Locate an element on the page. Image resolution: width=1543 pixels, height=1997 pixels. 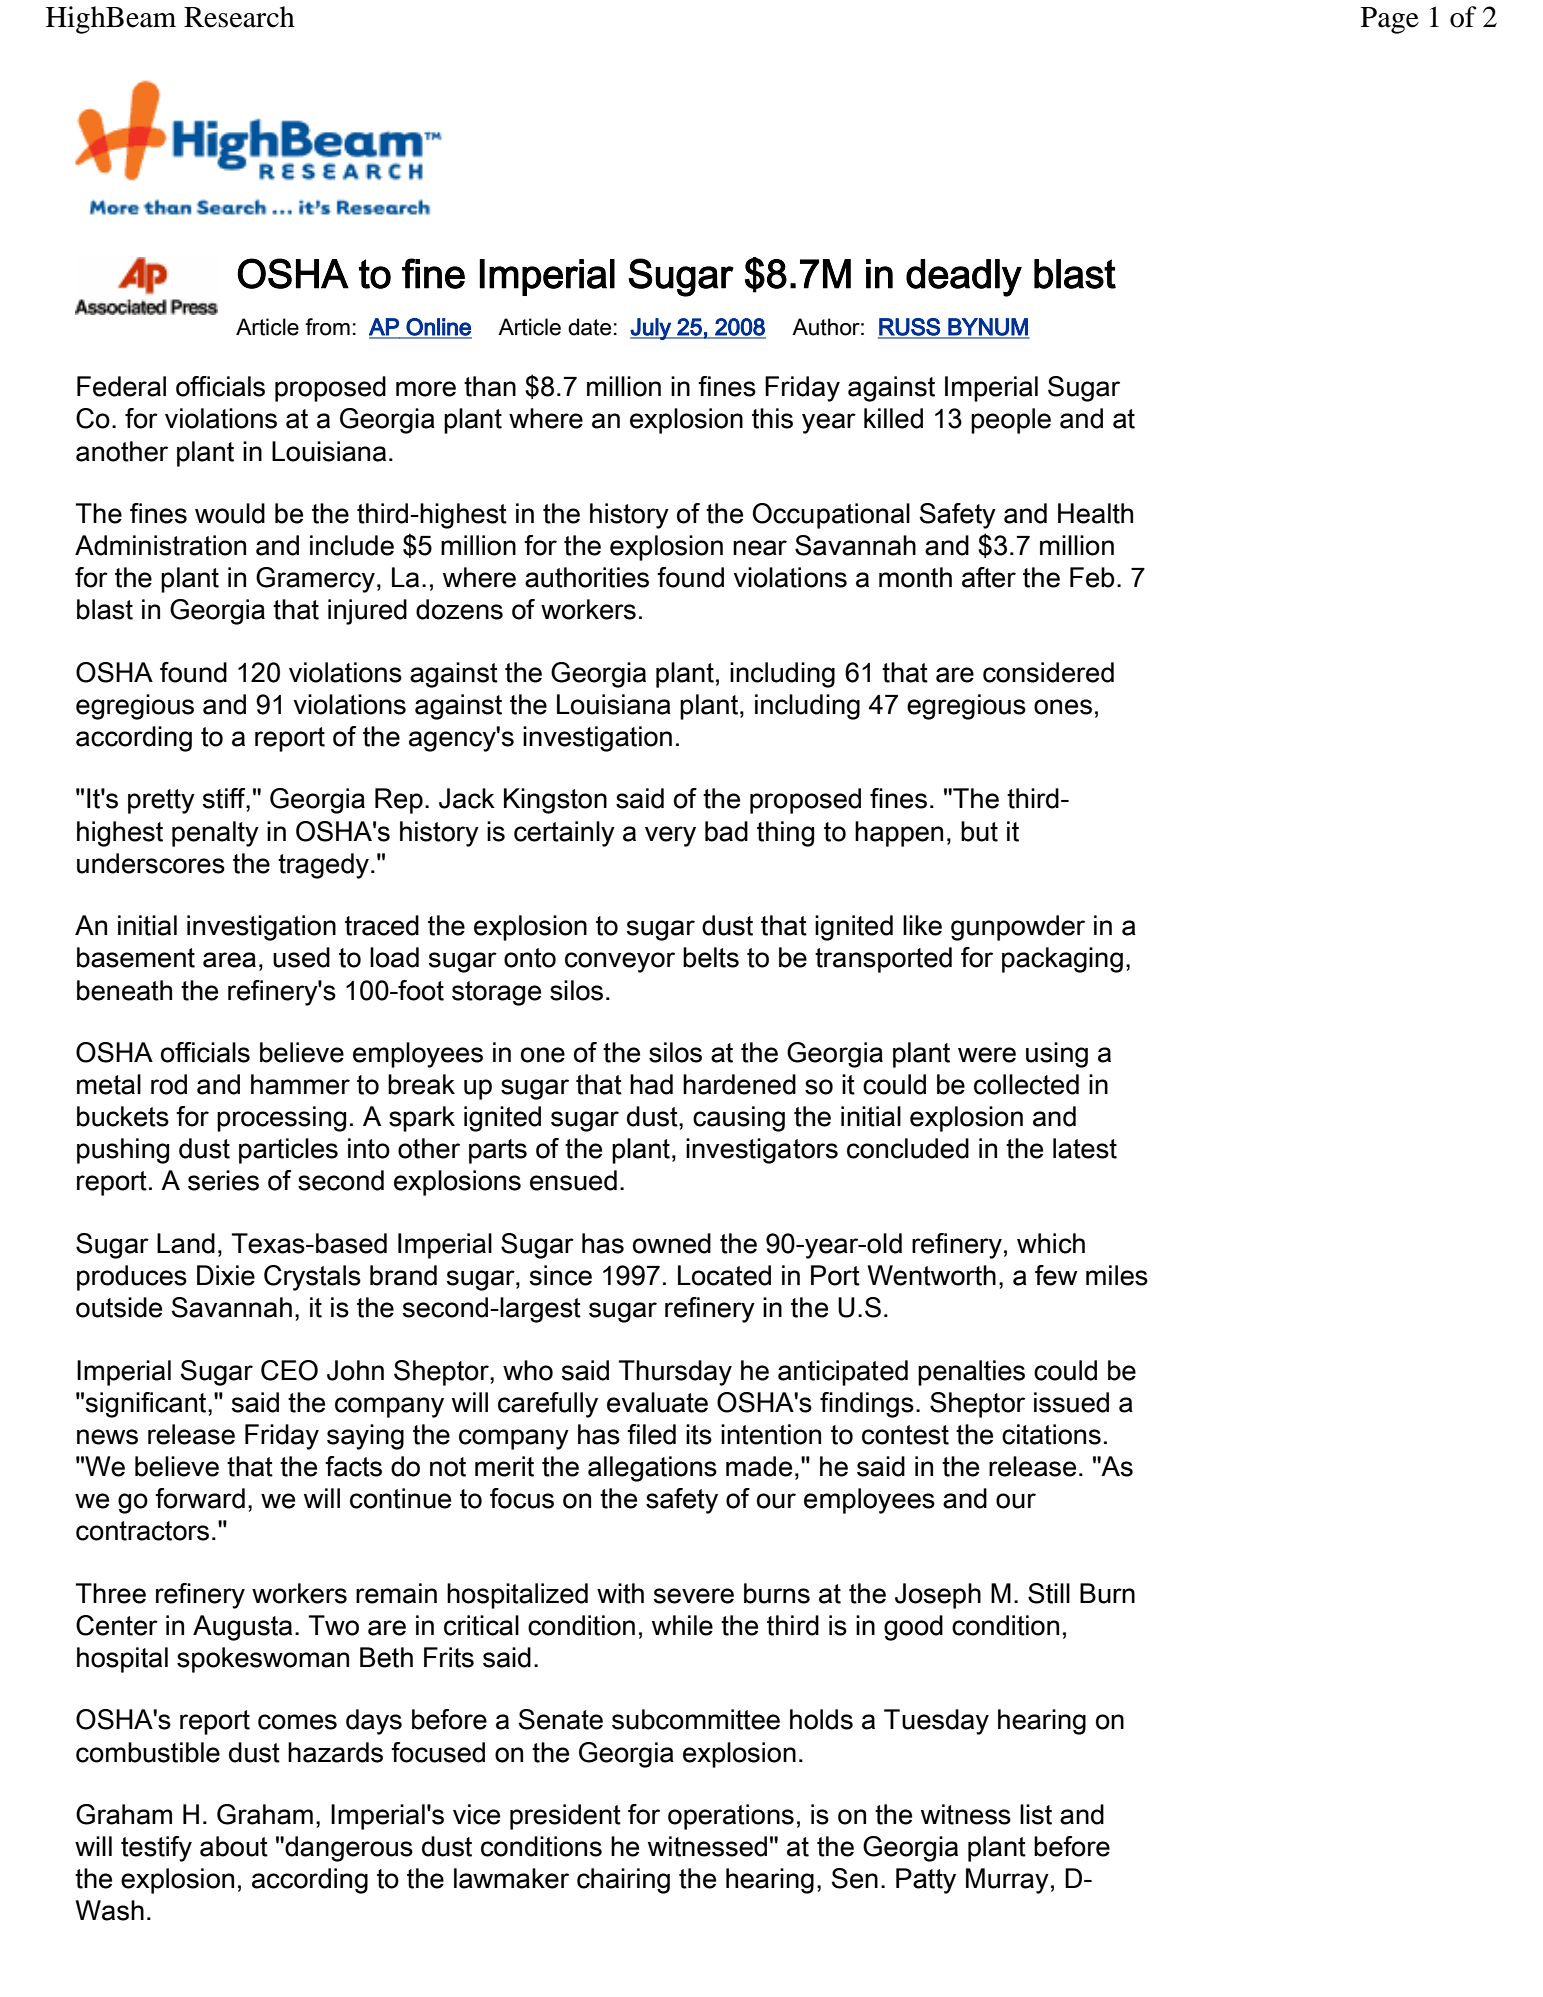
injured is located at coordinates (367, 612).
